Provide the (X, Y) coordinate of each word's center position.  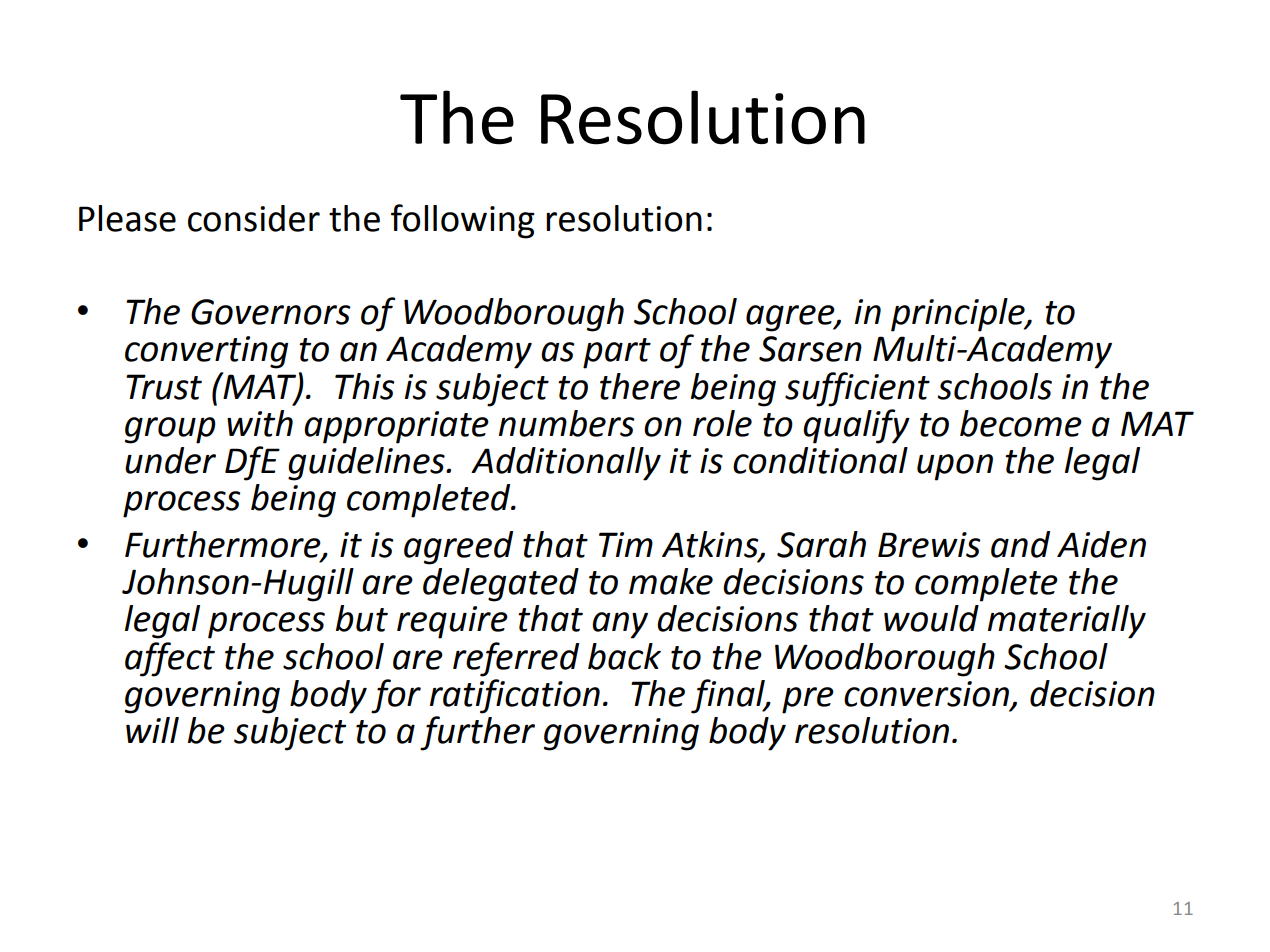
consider (254, 218)
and (1020, 544)
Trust (164, 387)
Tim (626, 544)
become (1021, 423)
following (463, 221)
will (152, 730)
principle (959, 315)
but (362, 618)
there (640, 386)
